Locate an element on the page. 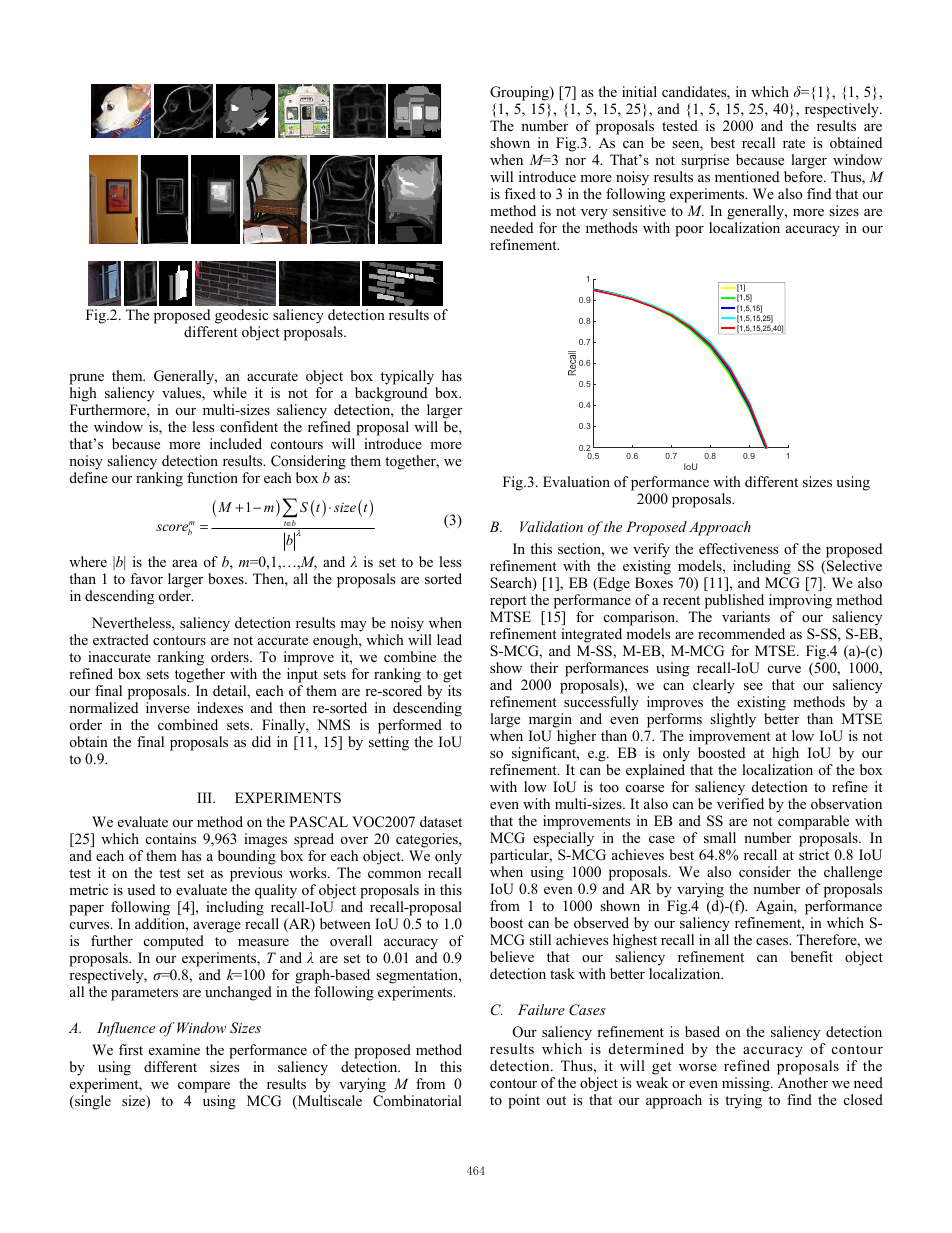 This page has width=952, height=1233. compare is located at coordinates (204, 1087).
